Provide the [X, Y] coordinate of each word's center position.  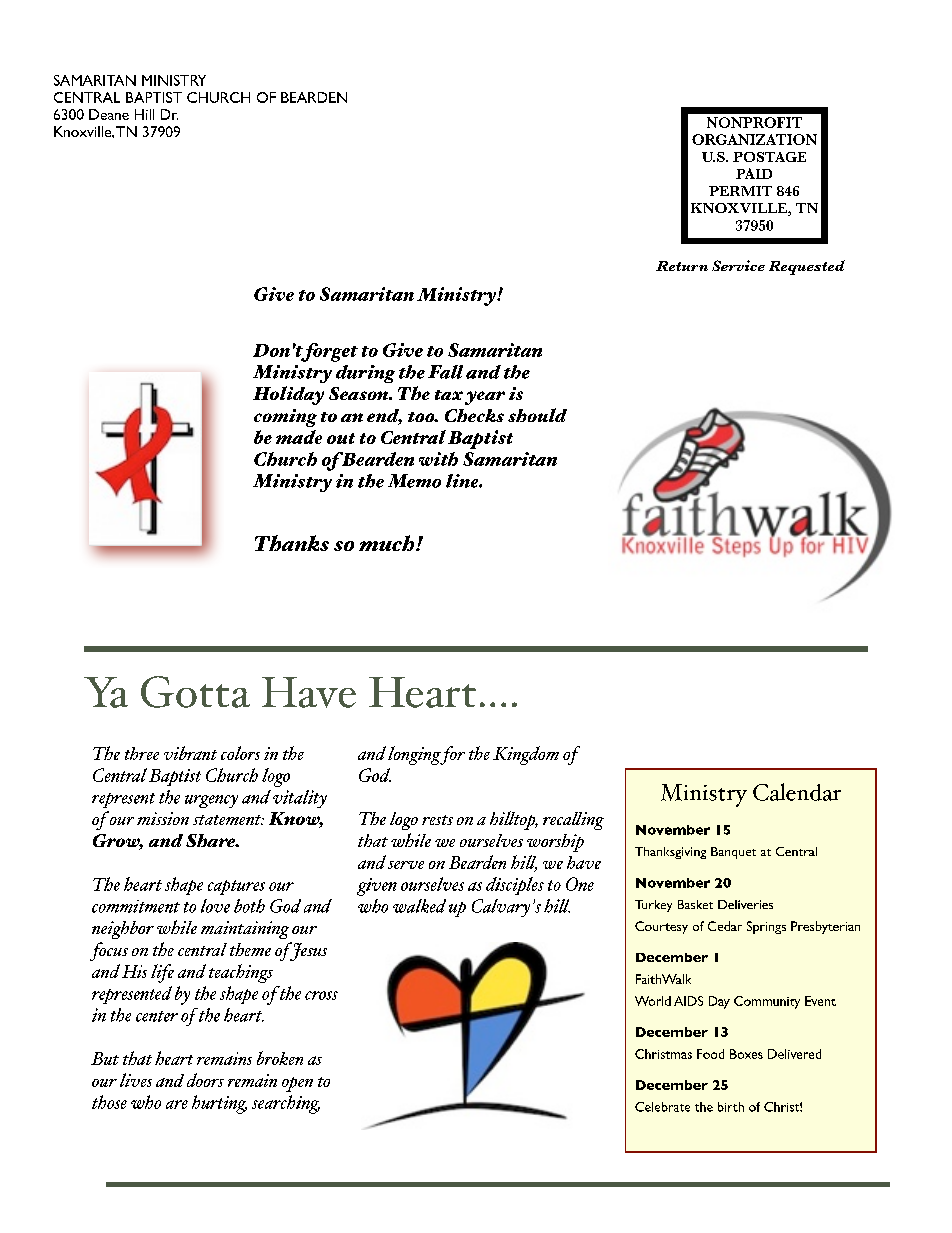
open [297, 1084]
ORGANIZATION [754, 139]
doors [205, 1080]
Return [682, 266]
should [537, 415]
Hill [144, 114]
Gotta [195, 692]
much [388, 543]
